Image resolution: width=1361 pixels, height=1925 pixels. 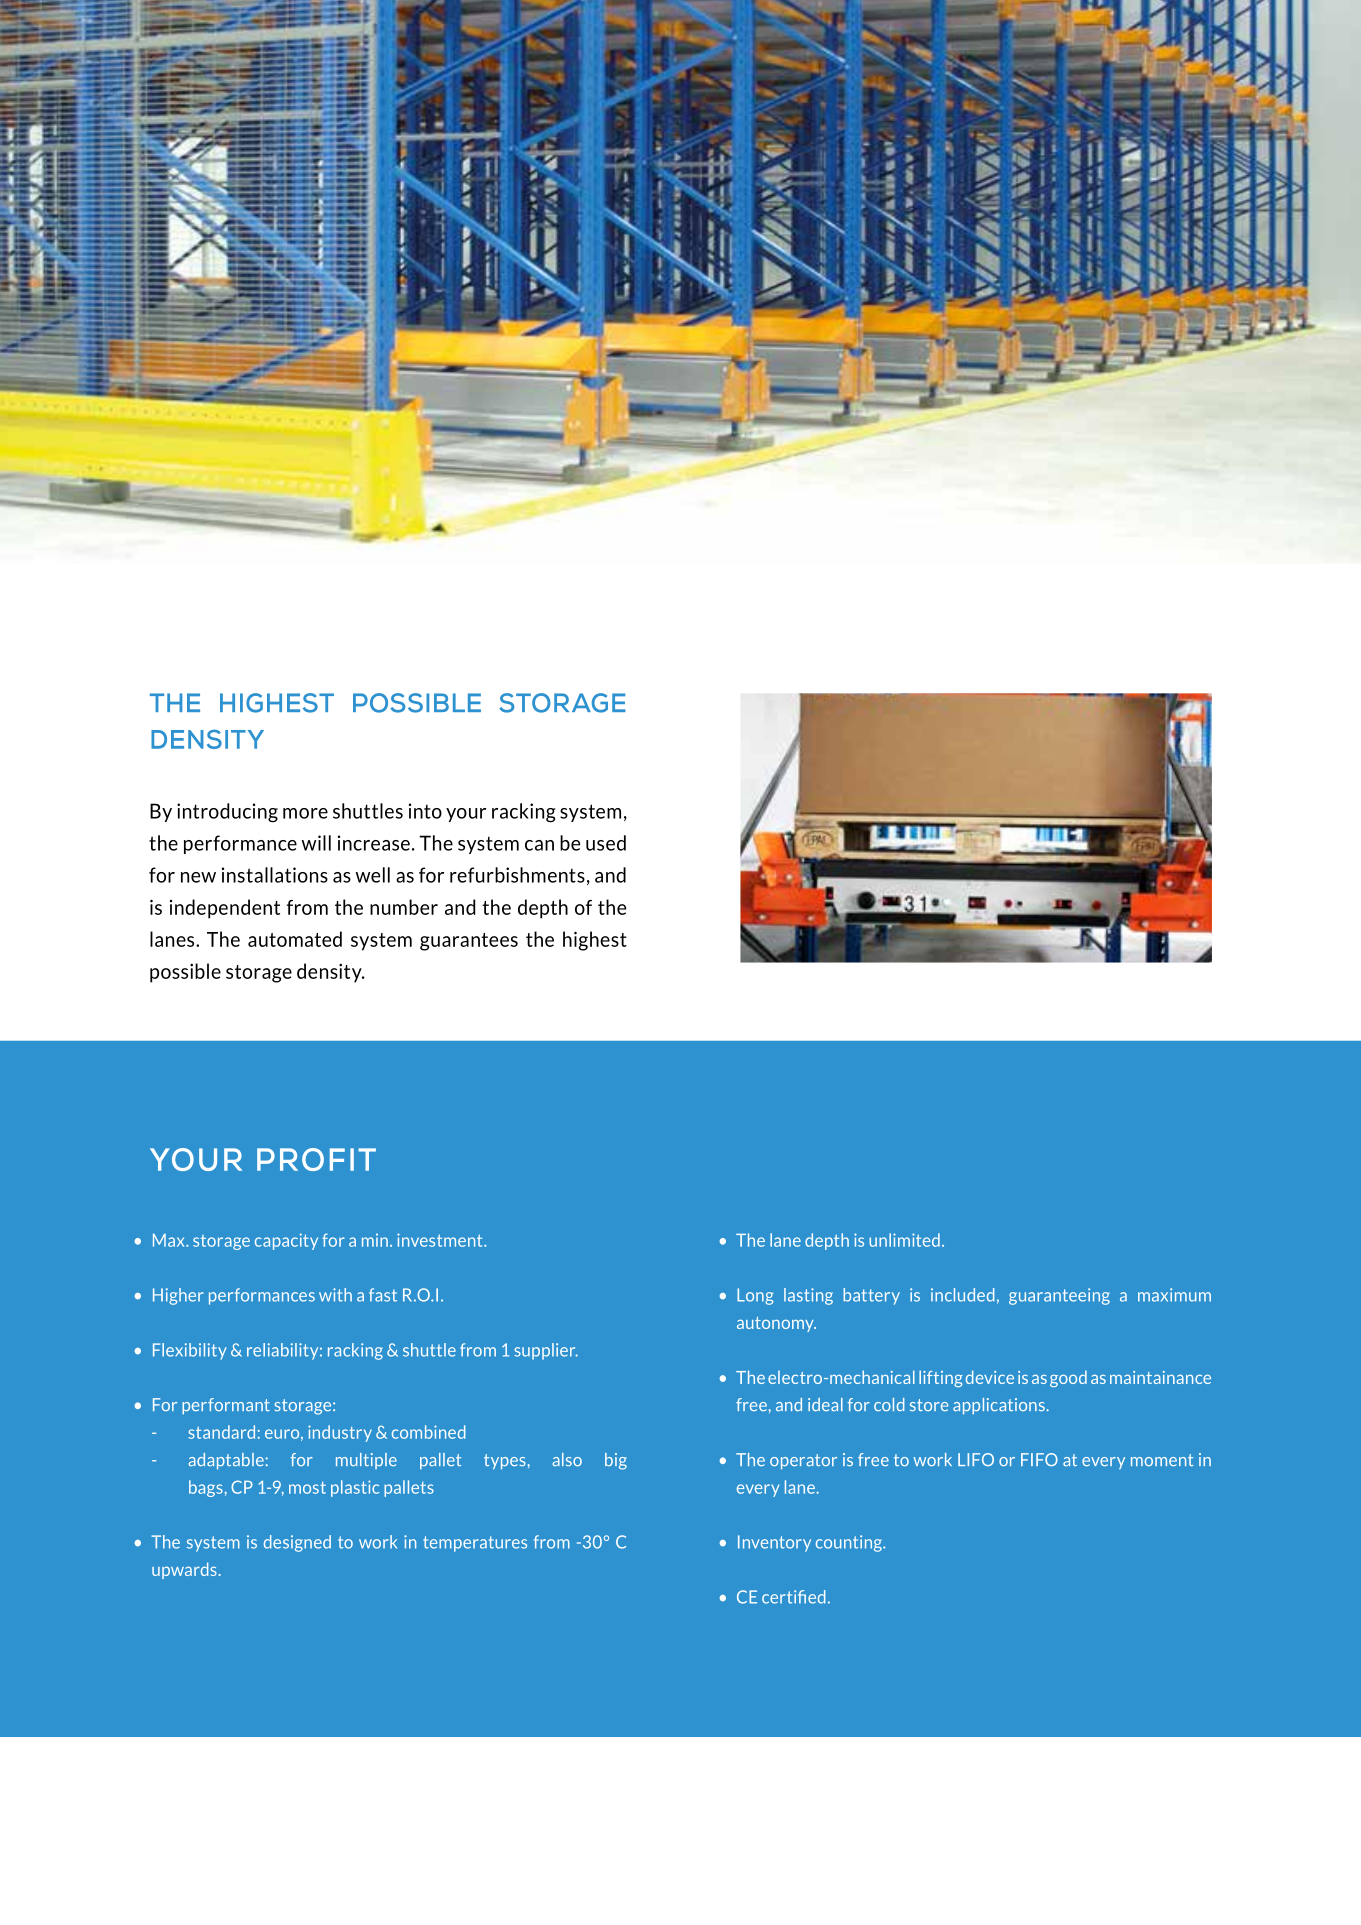 What do you see at coordinates (539, 845) in the screenshot?
I see `can` at bounding box center [539, 845].
